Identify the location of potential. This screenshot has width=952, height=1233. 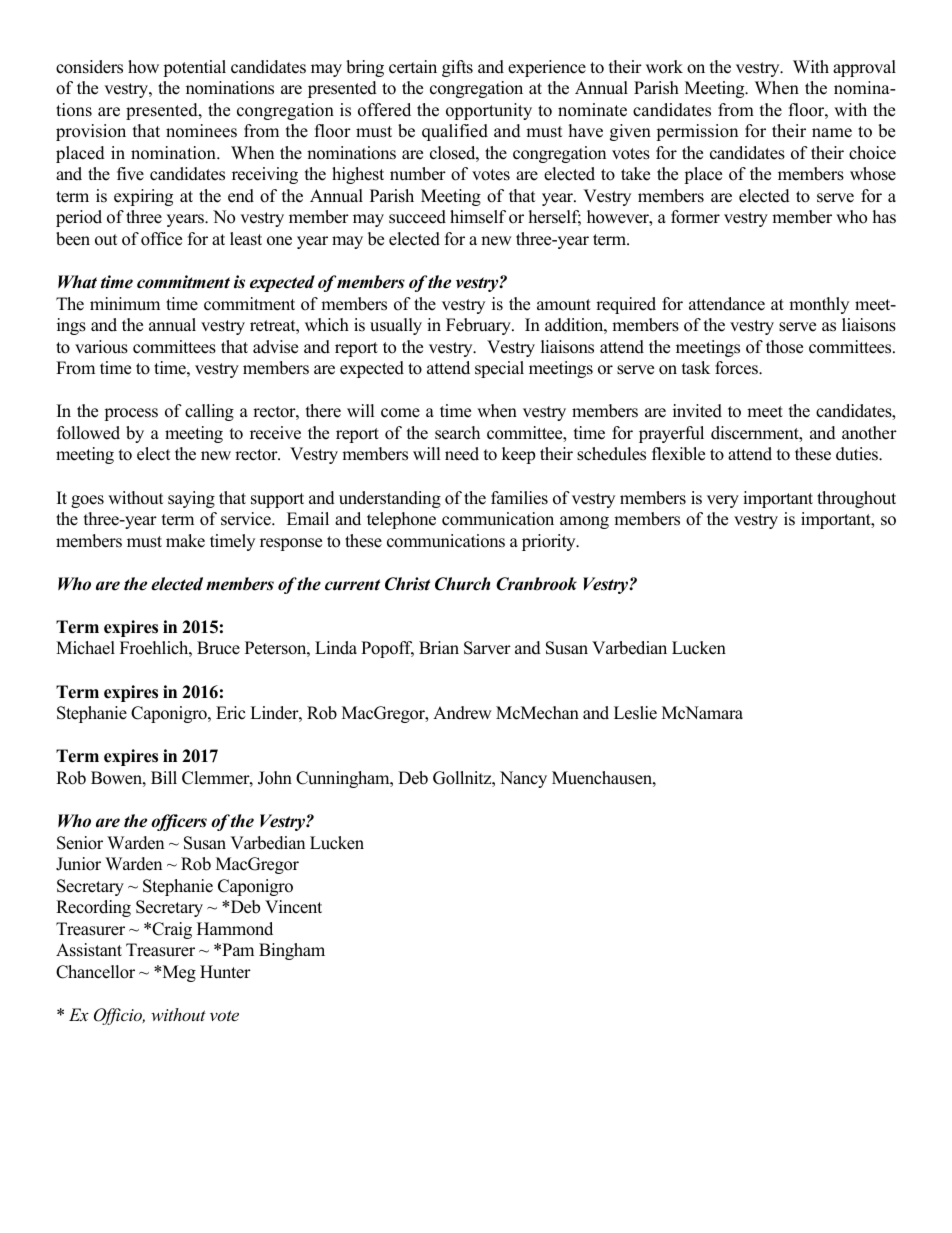
(194, 68).
